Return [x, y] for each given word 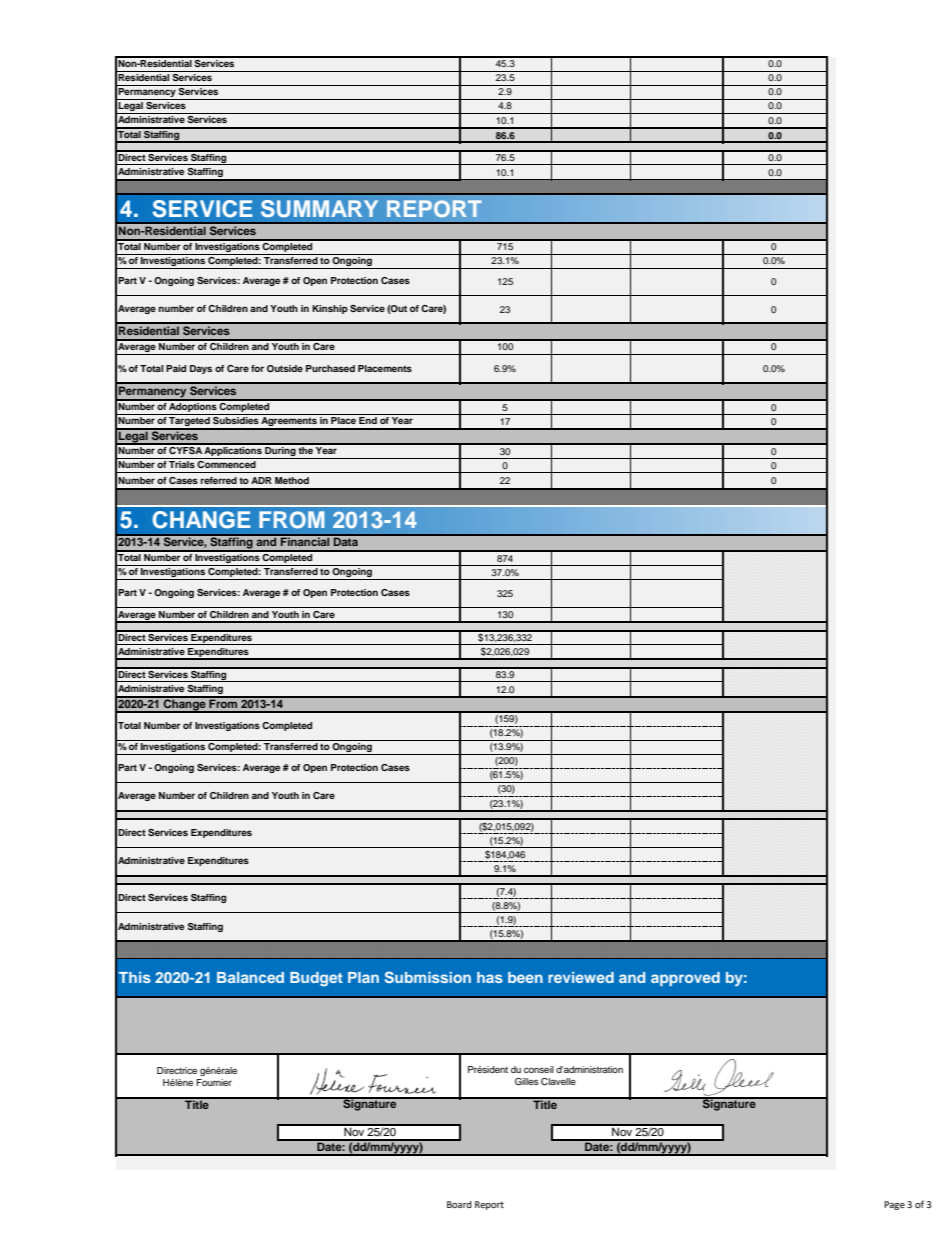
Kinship [330, 309]
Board [459, 1204]
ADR [261, 480]
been [525, 977]
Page [894, 1205]
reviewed [581, 977]
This [135, 977]
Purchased [330, 368]
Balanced [250, 977]
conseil [539, 1069]
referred [219, 480]
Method [292, 480]
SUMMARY [319, 209]
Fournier [214, 1082]
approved [685, 979]
